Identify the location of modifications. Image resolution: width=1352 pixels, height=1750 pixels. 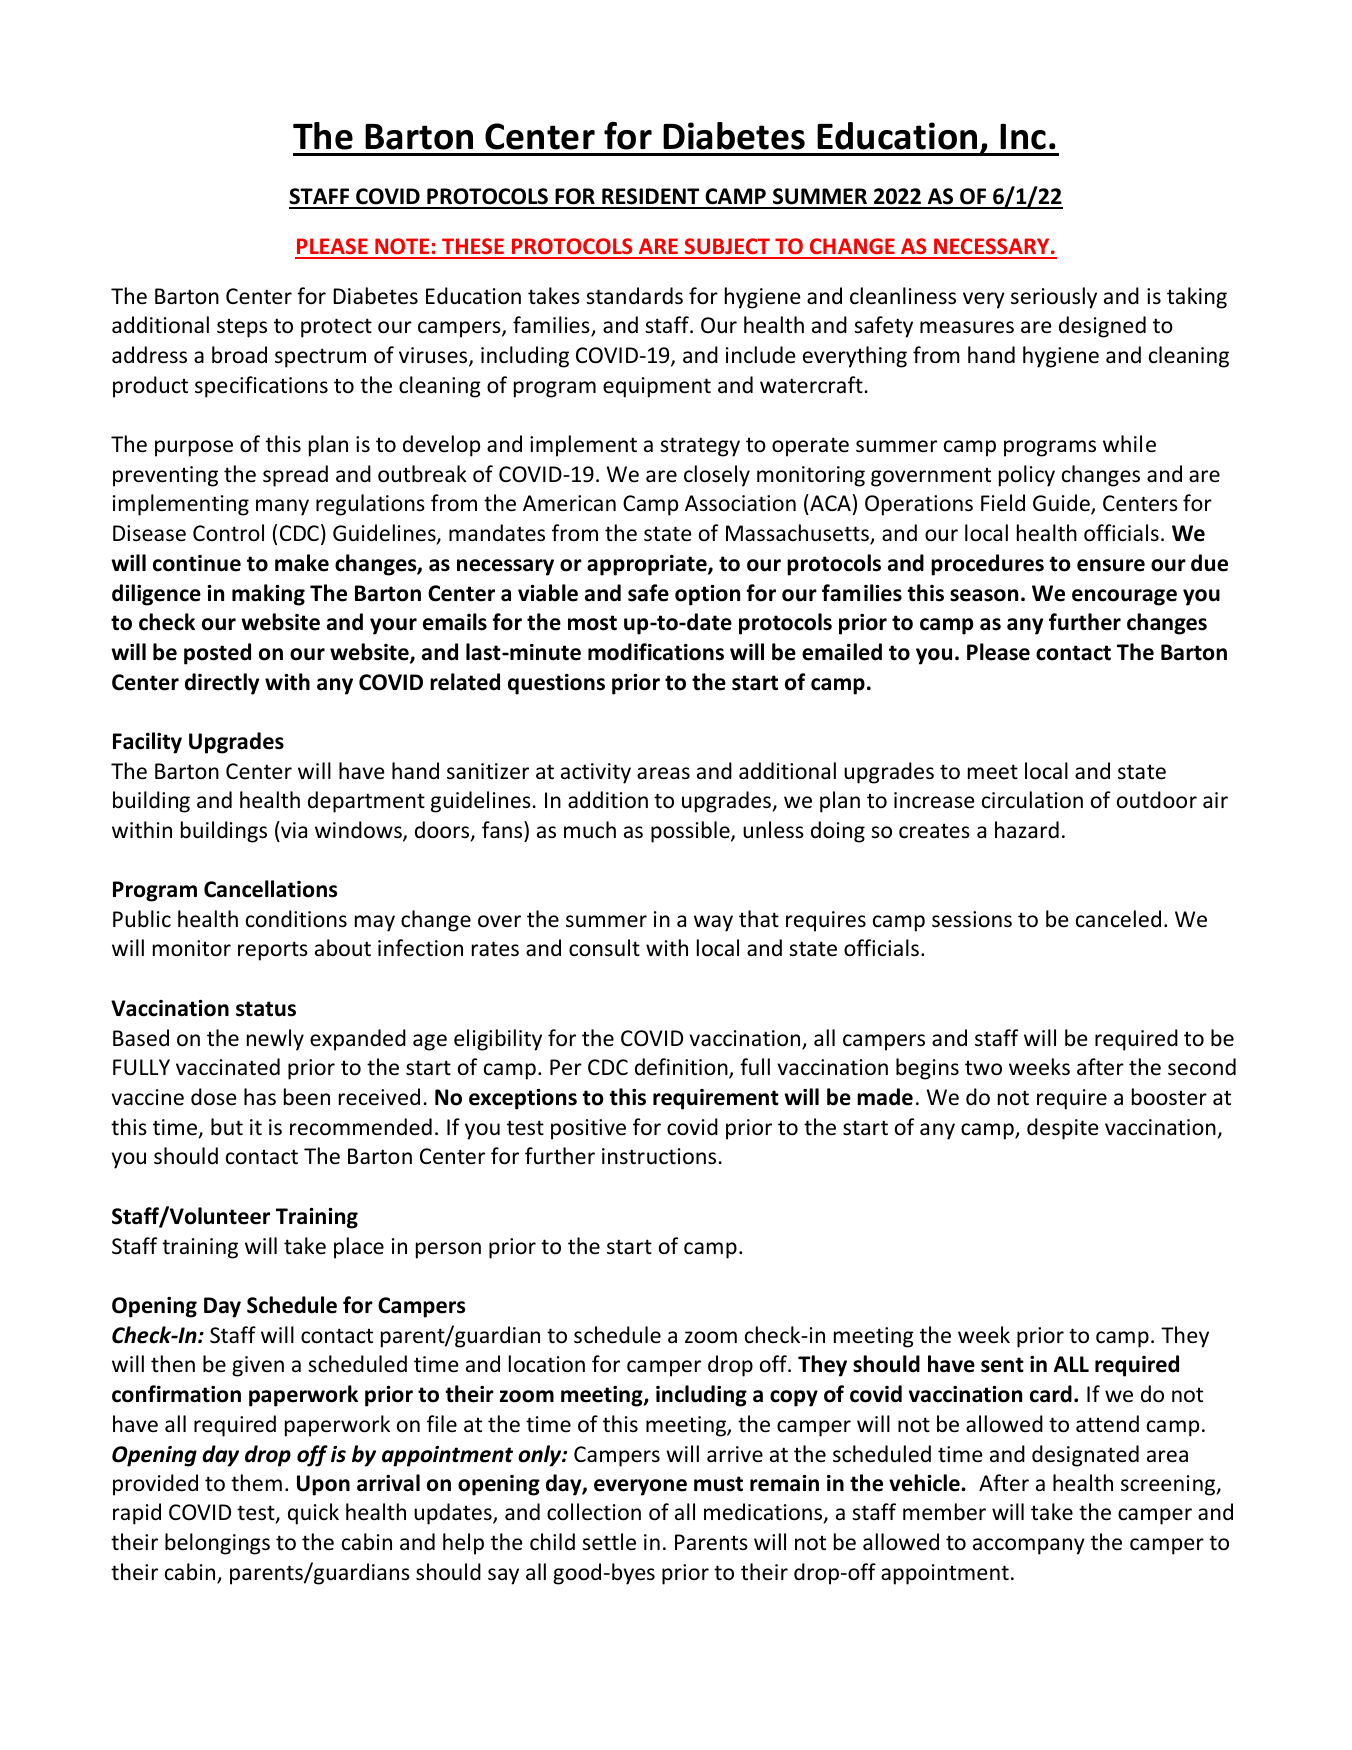
(656, 652).
